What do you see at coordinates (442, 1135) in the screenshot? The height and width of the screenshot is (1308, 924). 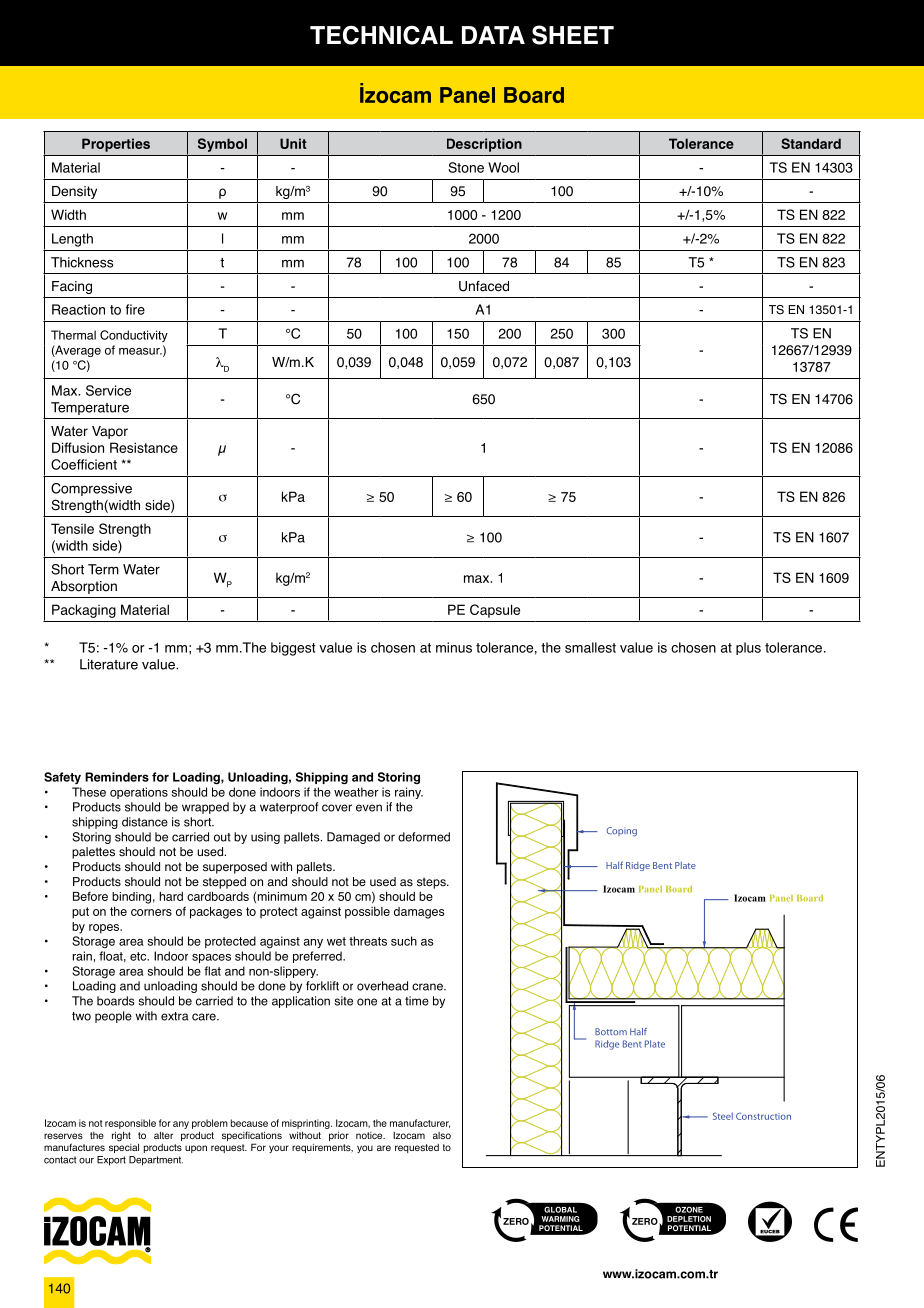 I see `also` at bounding box center [442, 1135].
